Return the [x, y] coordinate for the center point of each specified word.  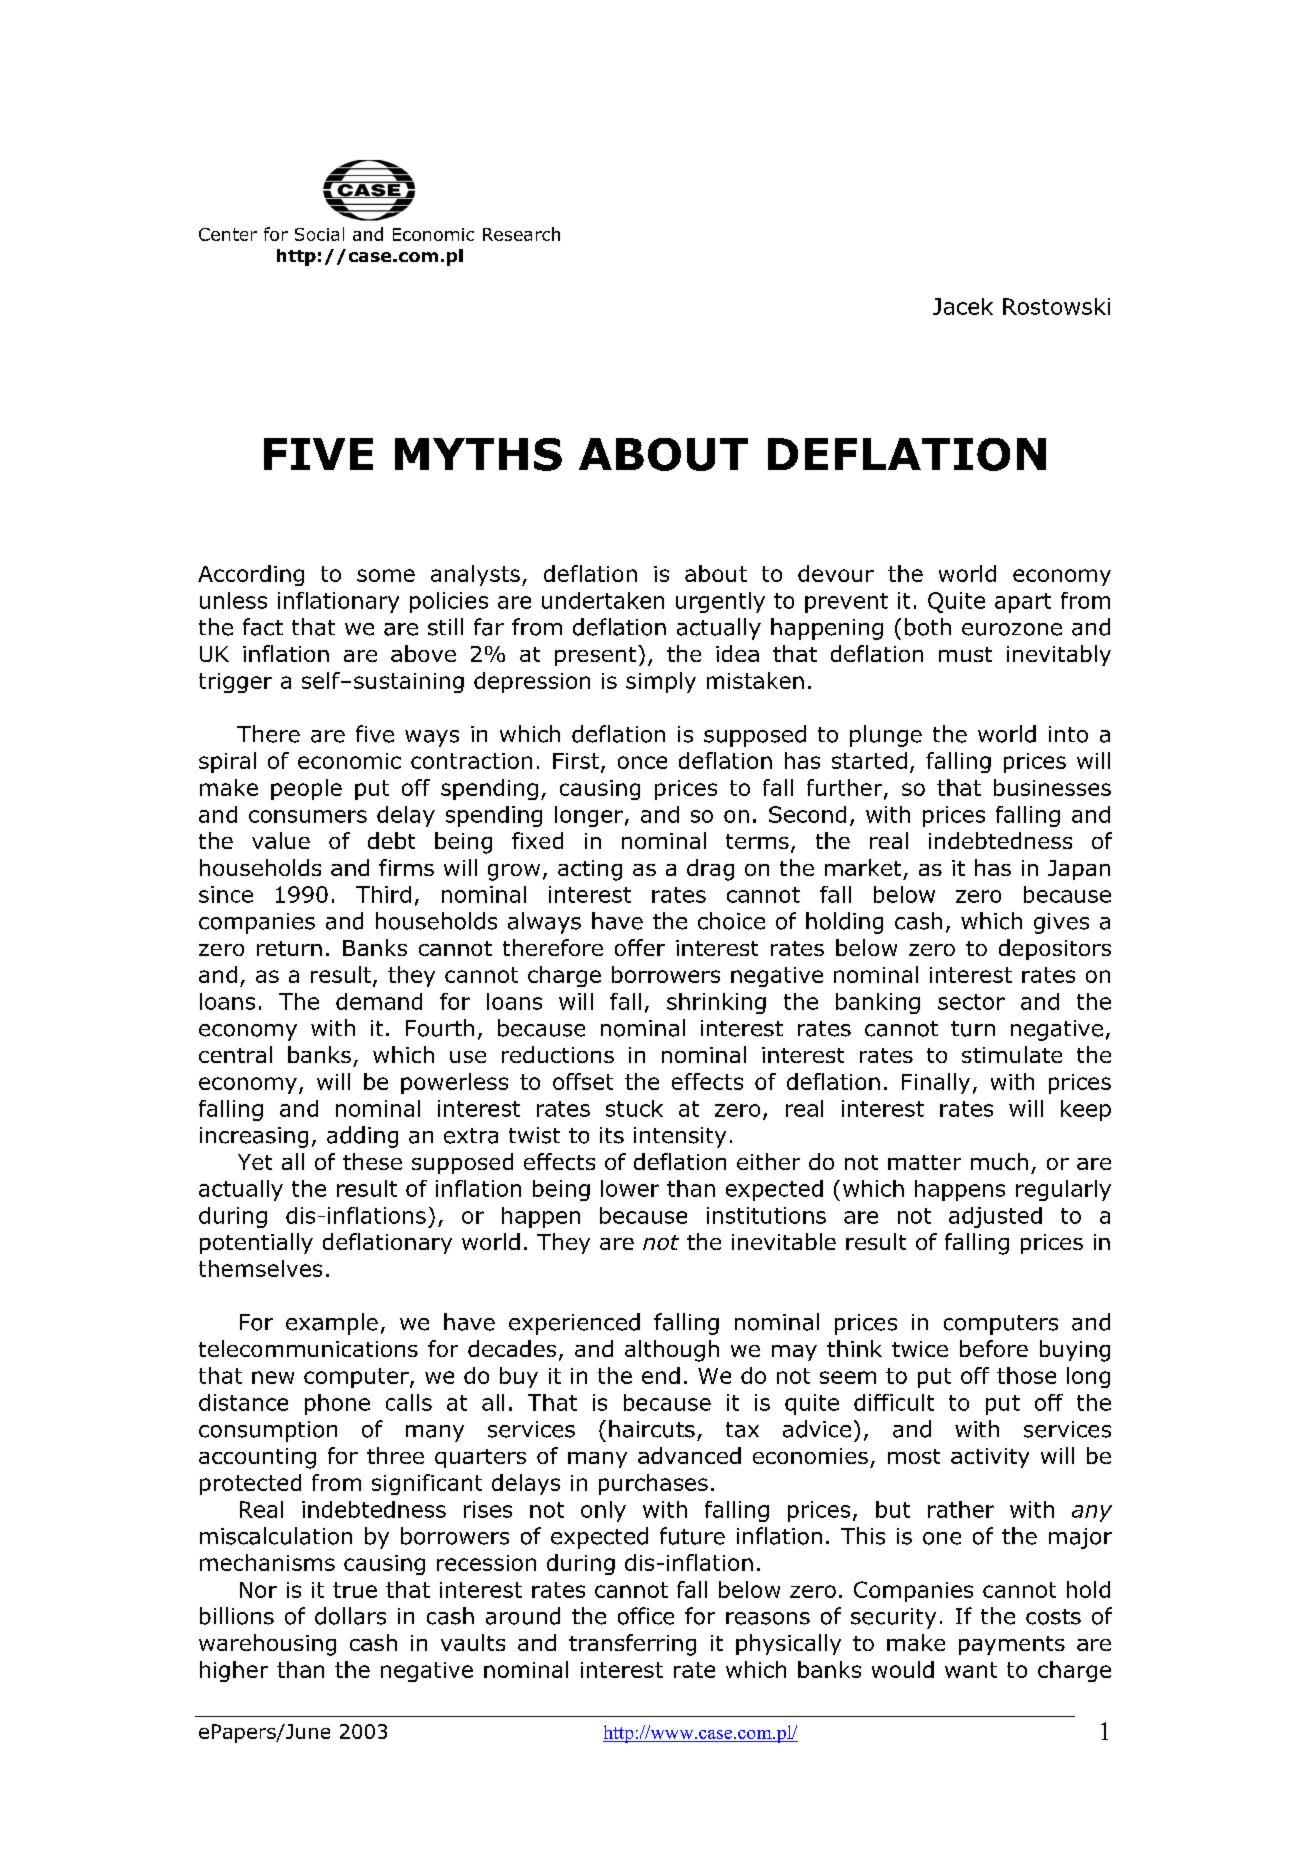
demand [379, 1001]
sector [971, 1002]
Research [521, 234]
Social [319, 234]
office [646, 1616]
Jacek [963, 306]
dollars [350, 1616]
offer [640, 947]
